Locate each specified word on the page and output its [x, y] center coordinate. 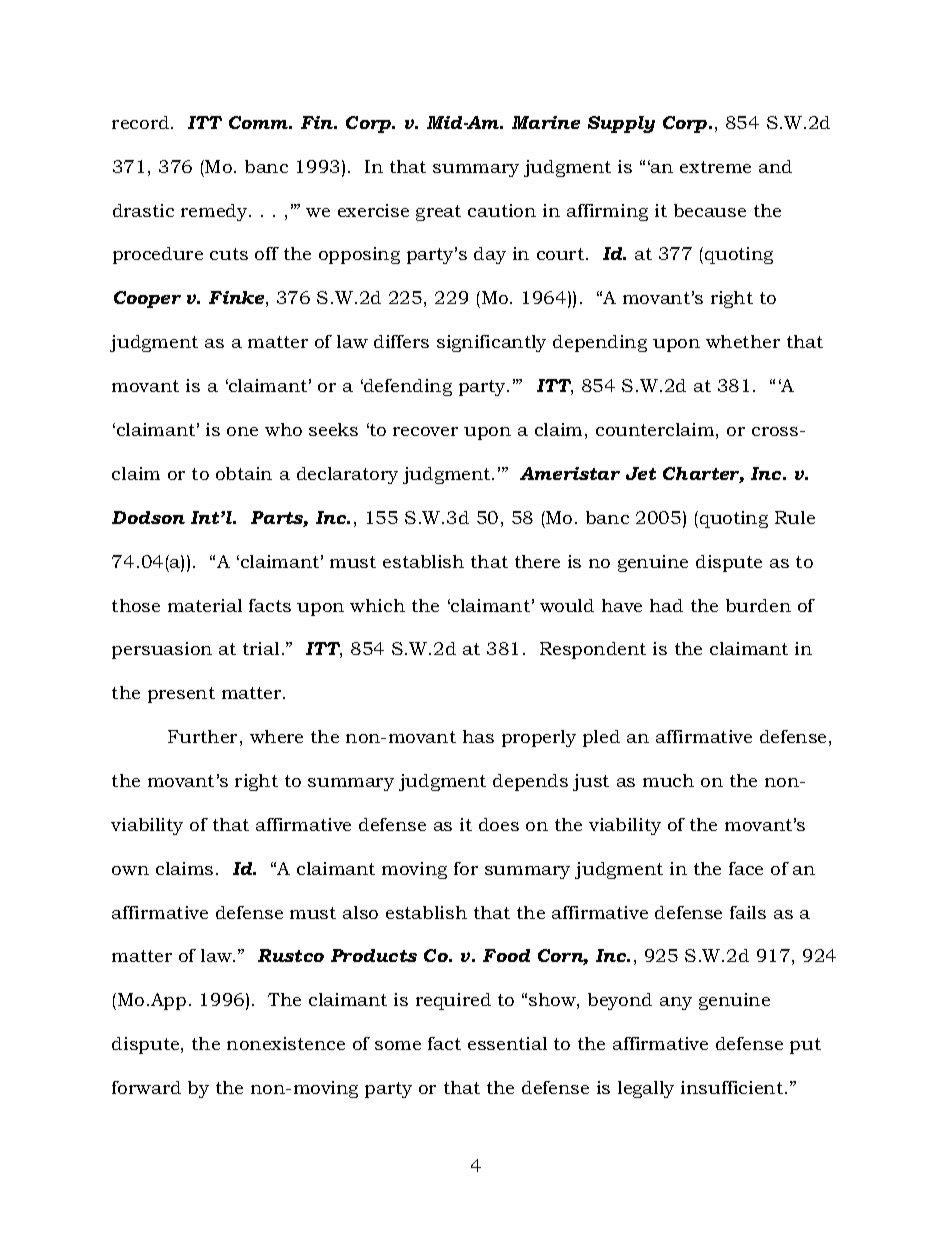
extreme [715, 167]
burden [758, 605]
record [142, 122]
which [377, 605]
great [438, 213]
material [205, 605]
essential [507, 1043]
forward [146, 1087]
